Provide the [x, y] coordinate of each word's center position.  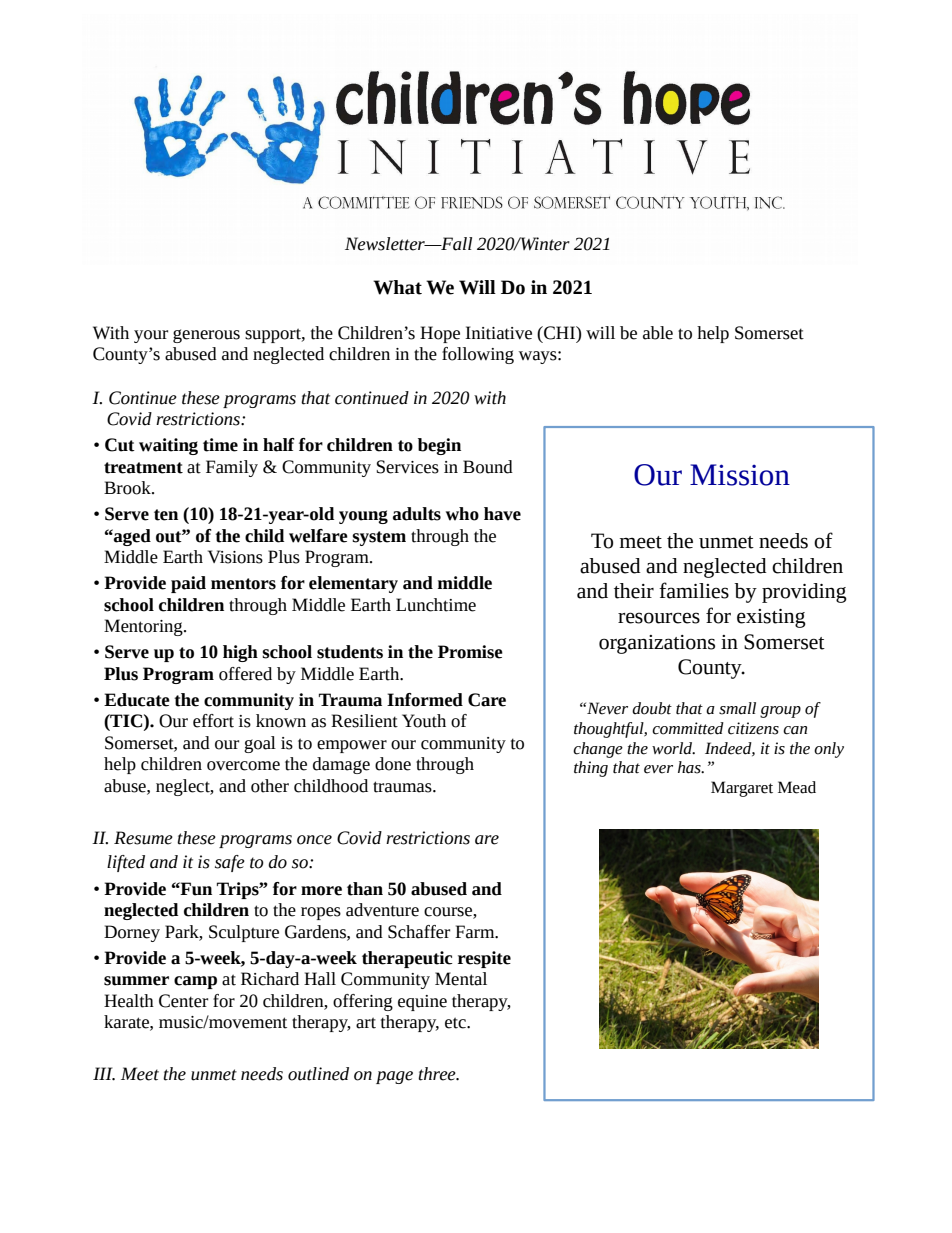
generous [206, 336]
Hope [440, 334]
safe [230, 863]
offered [245, 674]
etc [456, 1023]
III [104, 1074]
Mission [740, 475]
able [658, 333]
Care [487, 700]
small [737, 708]
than [365, 889]
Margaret [742, 789]
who [462, 514]
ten [166, 515]
